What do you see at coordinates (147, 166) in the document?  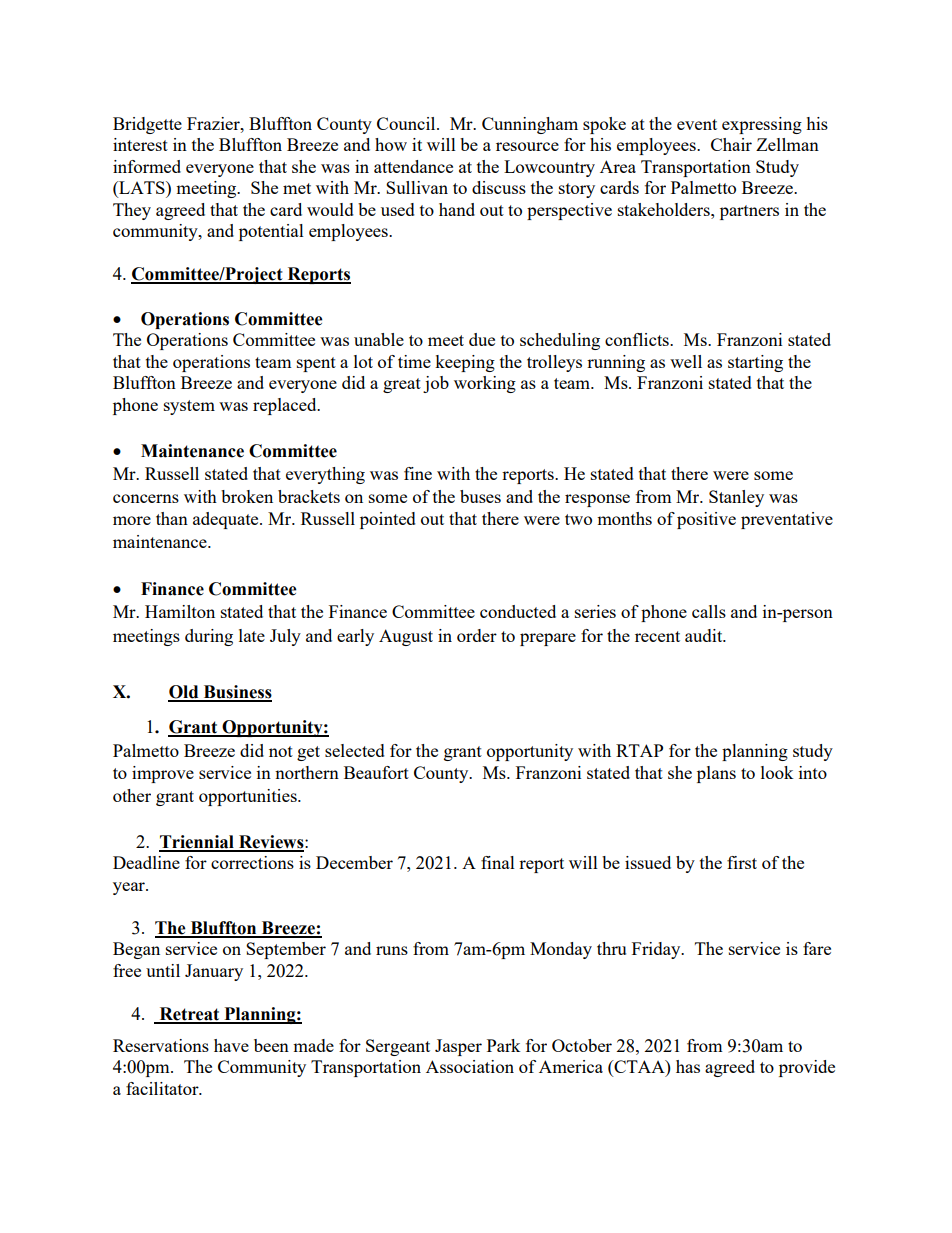 I see `informed` at bounding box center [147, 166].
